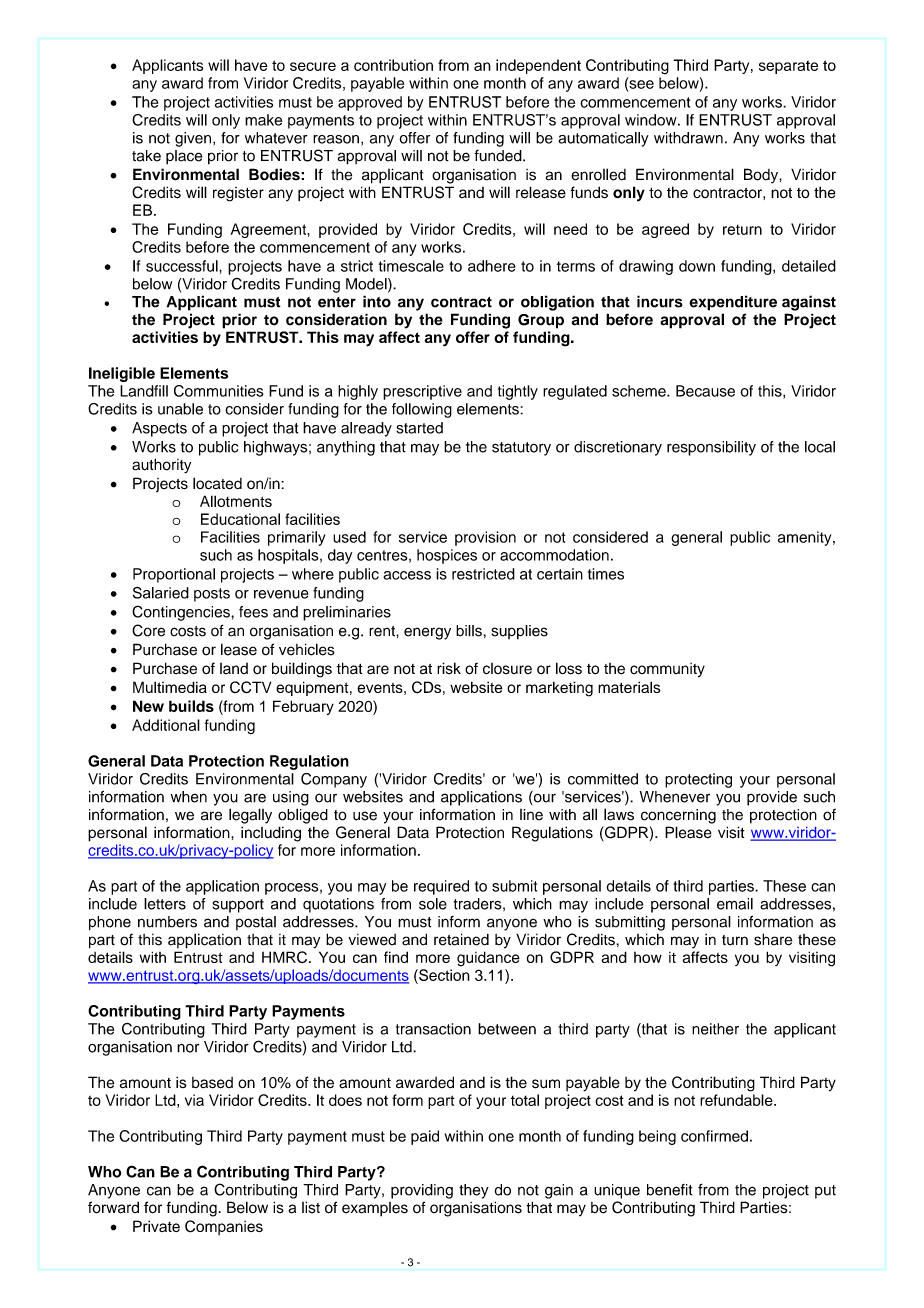  I want to click on separate, so click(788, 67).
